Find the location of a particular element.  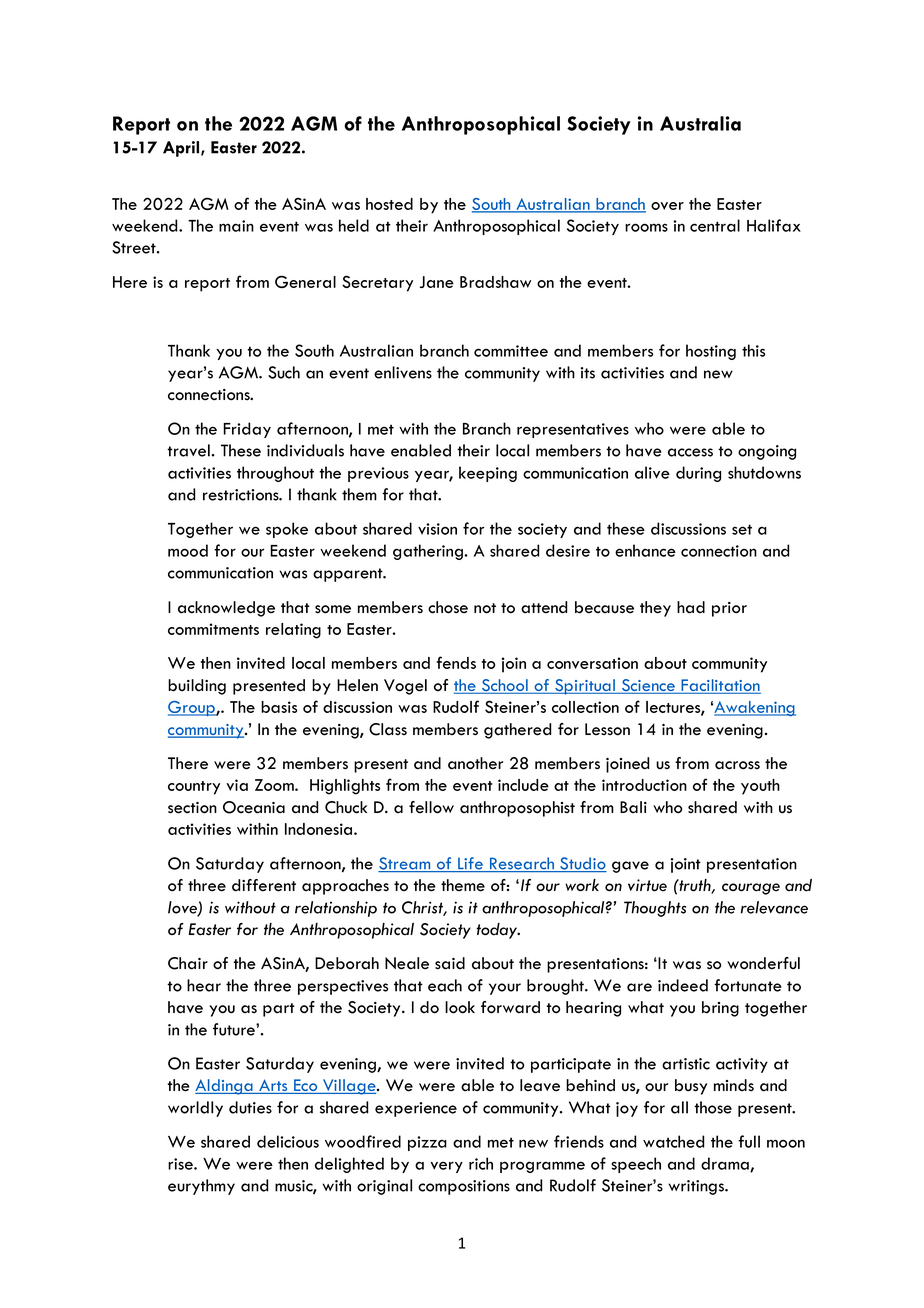

drama is located at coordinates (726, 1164).
